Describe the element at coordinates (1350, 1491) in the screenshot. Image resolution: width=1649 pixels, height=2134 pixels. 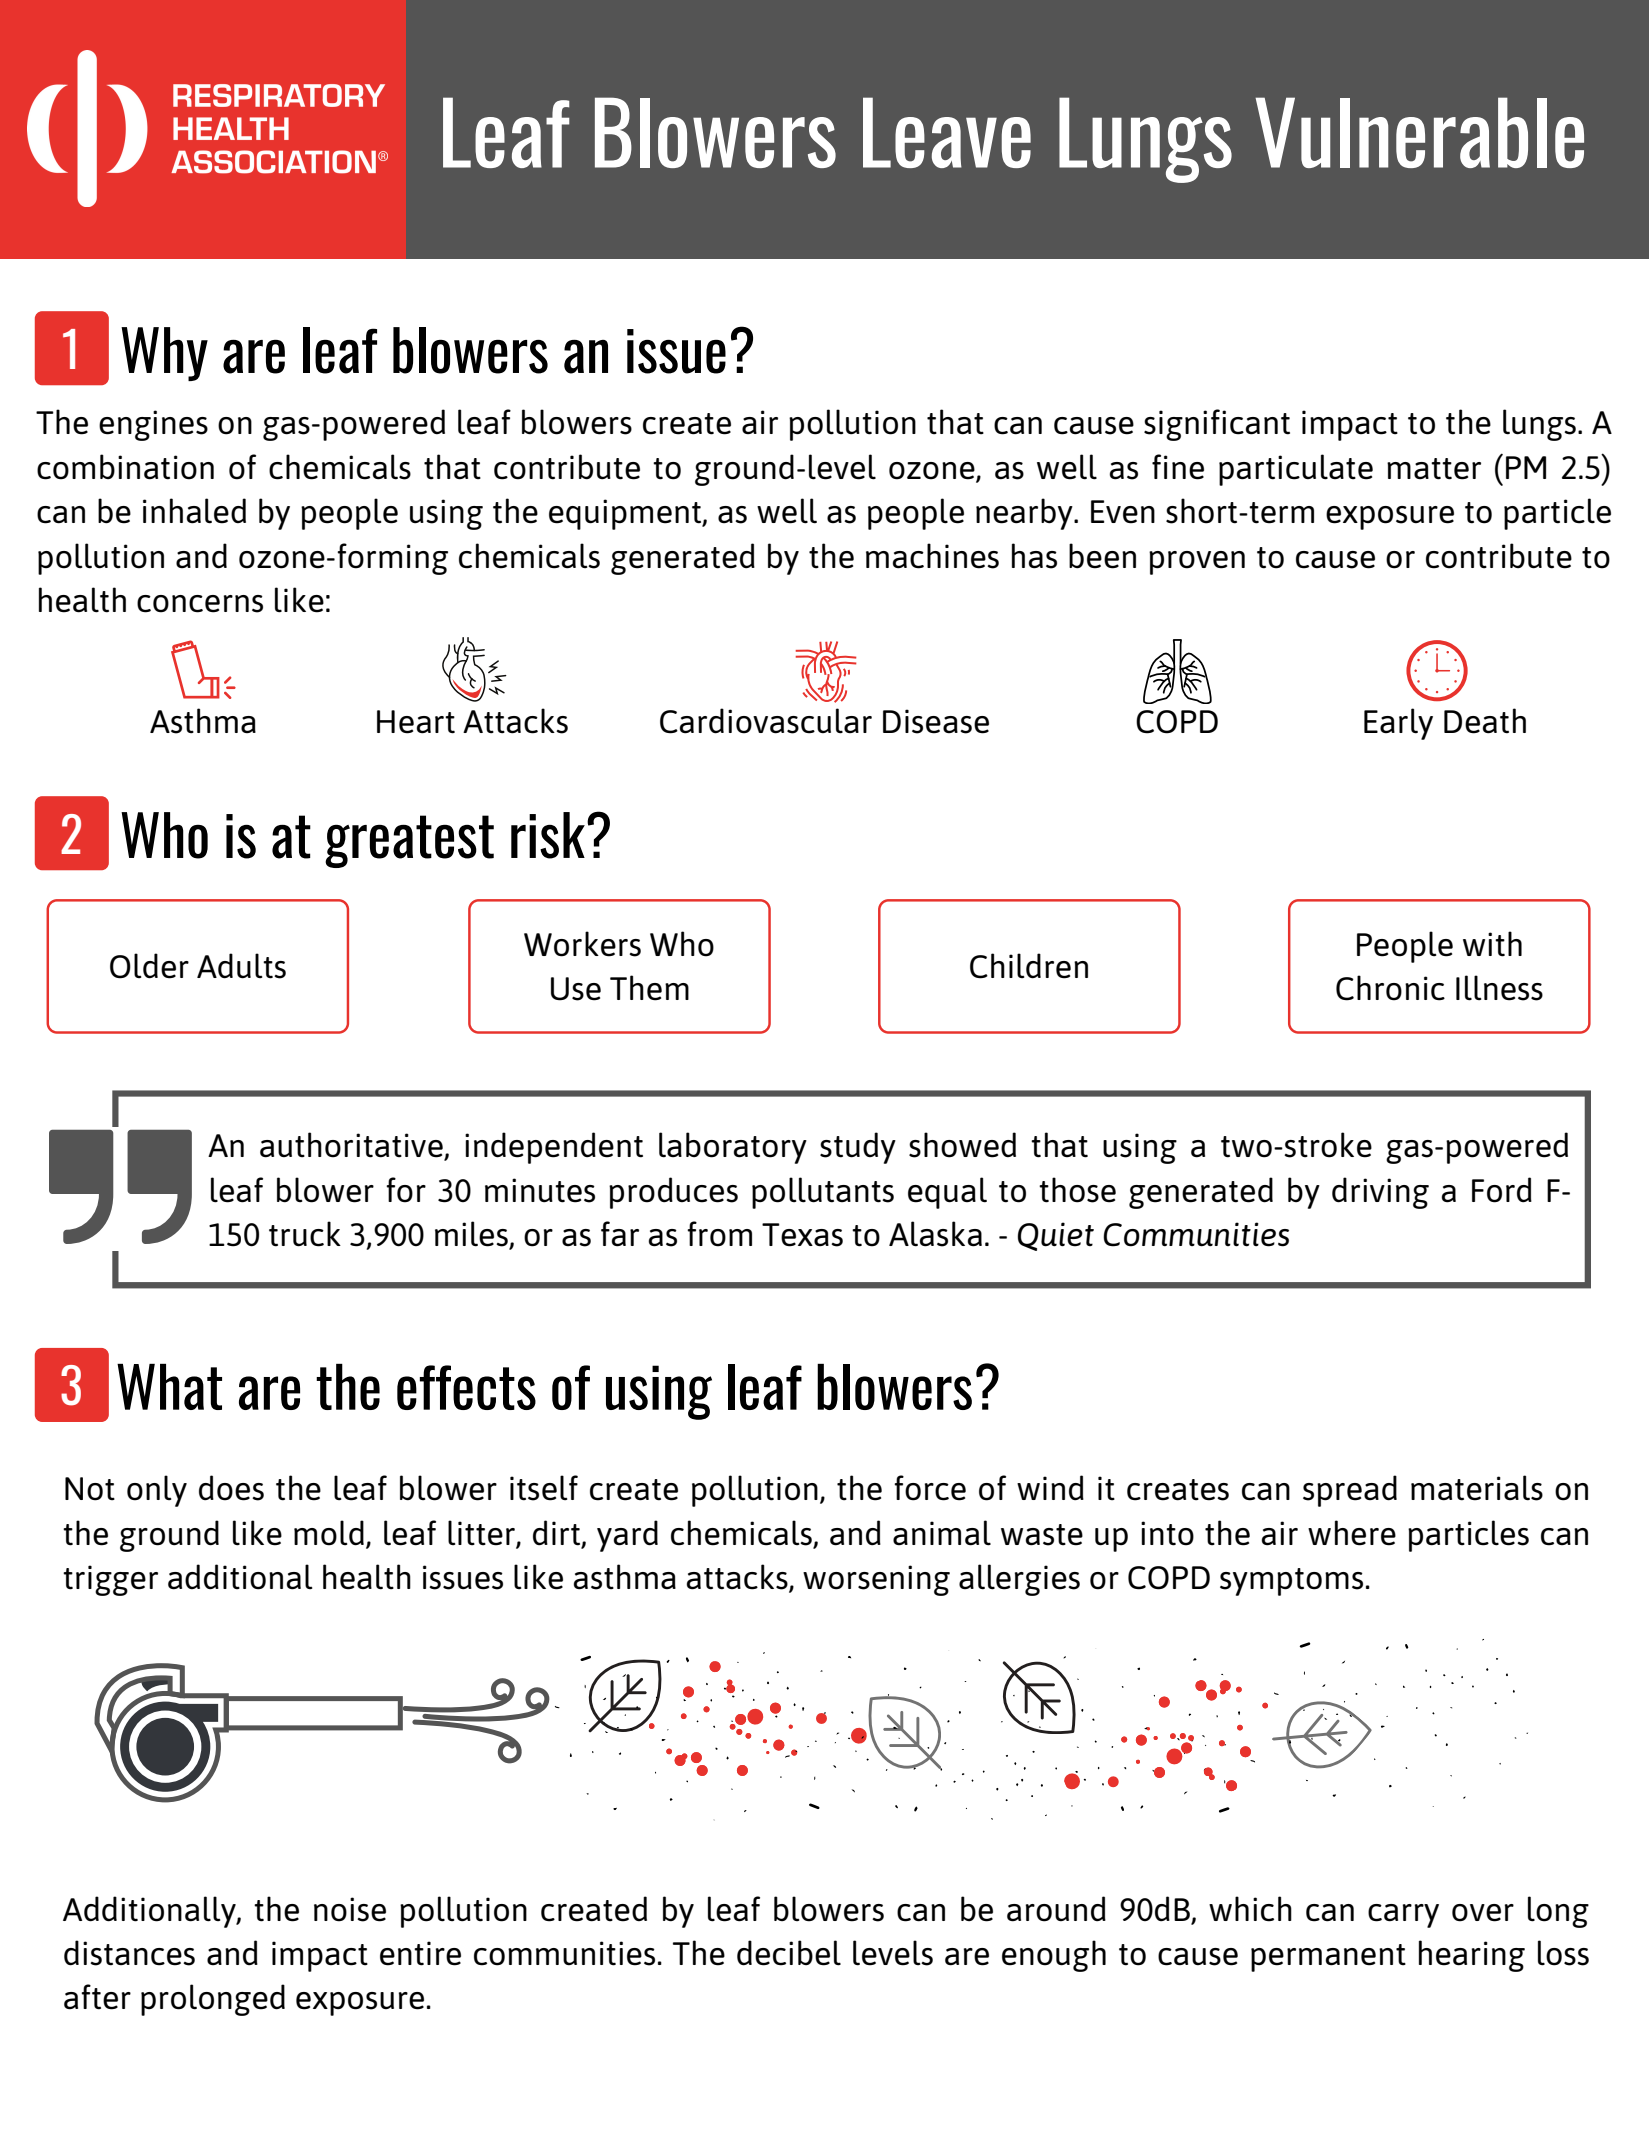
I see `spread` at that location.
